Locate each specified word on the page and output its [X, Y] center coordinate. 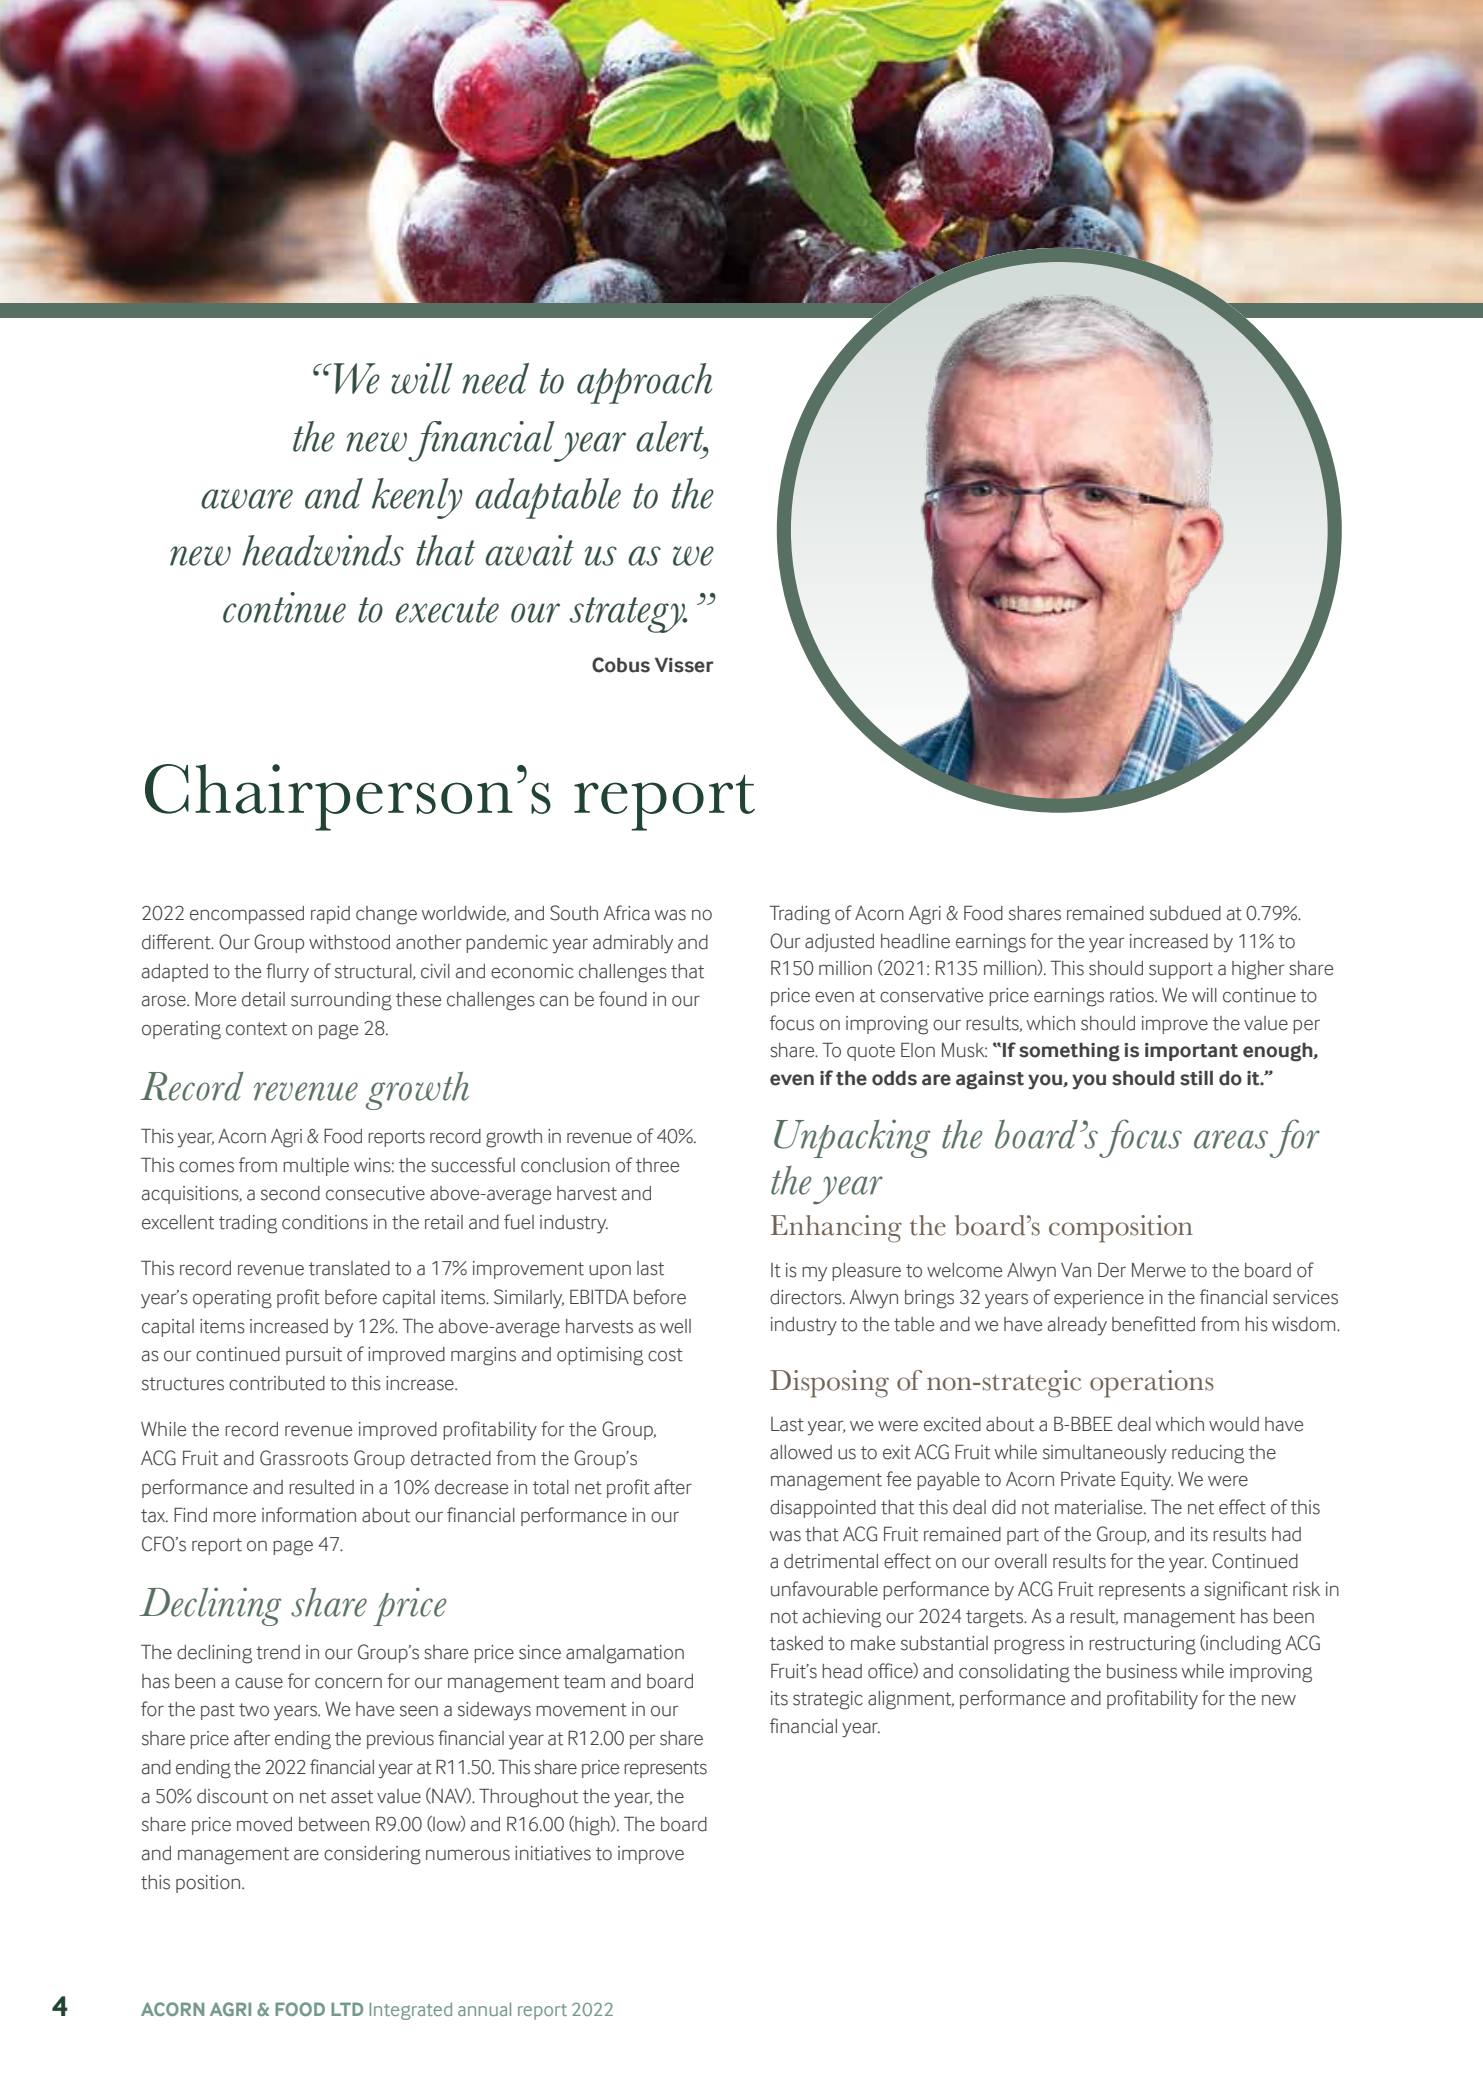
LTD [347, 2009]
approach [644, 383]
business [1142, 1671]
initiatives [553, 1853]
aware [247, 499]
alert [671, 436]
